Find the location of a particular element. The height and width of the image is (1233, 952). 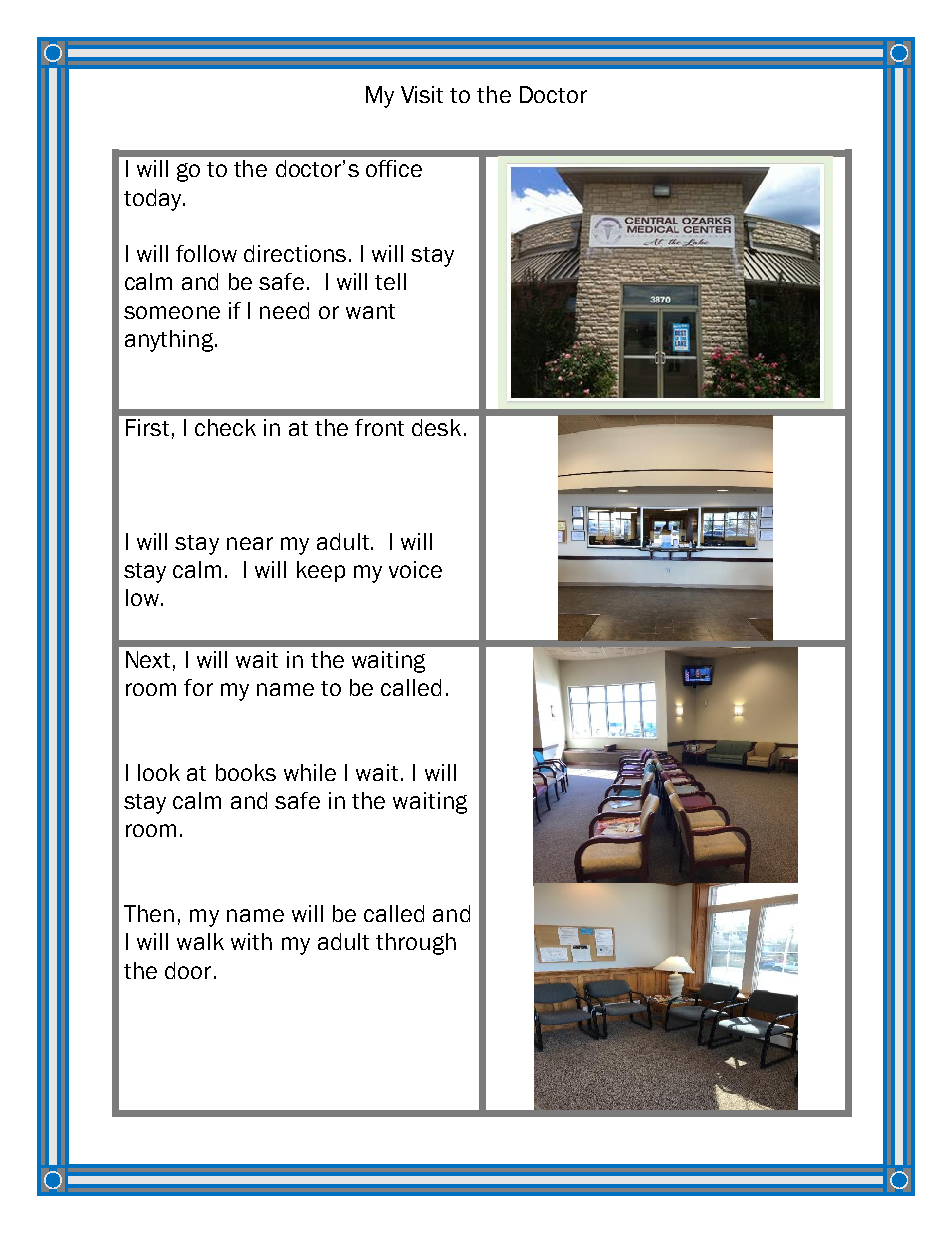

voice is located at coordinates (415, 569).
